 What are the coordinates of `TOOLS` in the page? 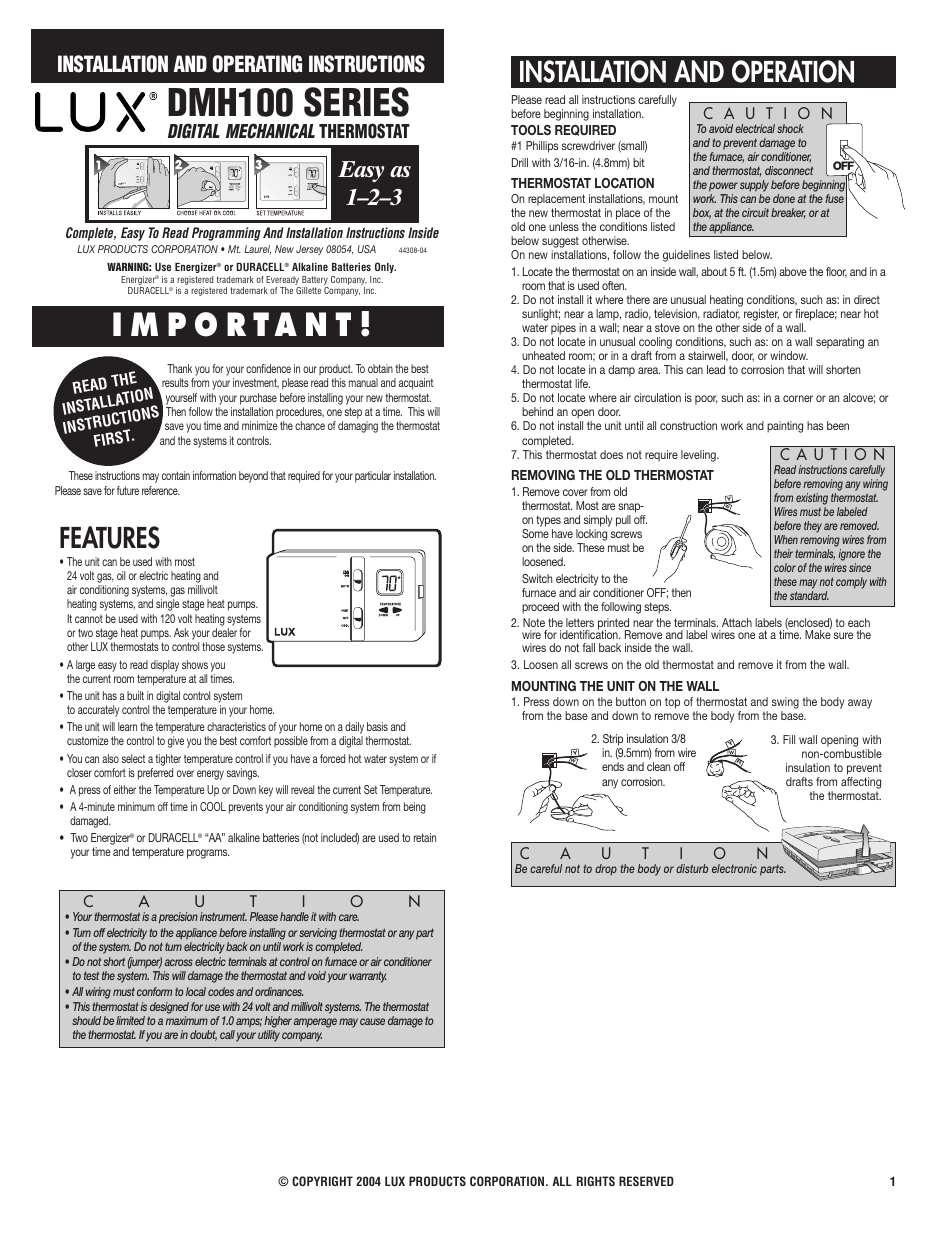 It's located at (531, 130).
